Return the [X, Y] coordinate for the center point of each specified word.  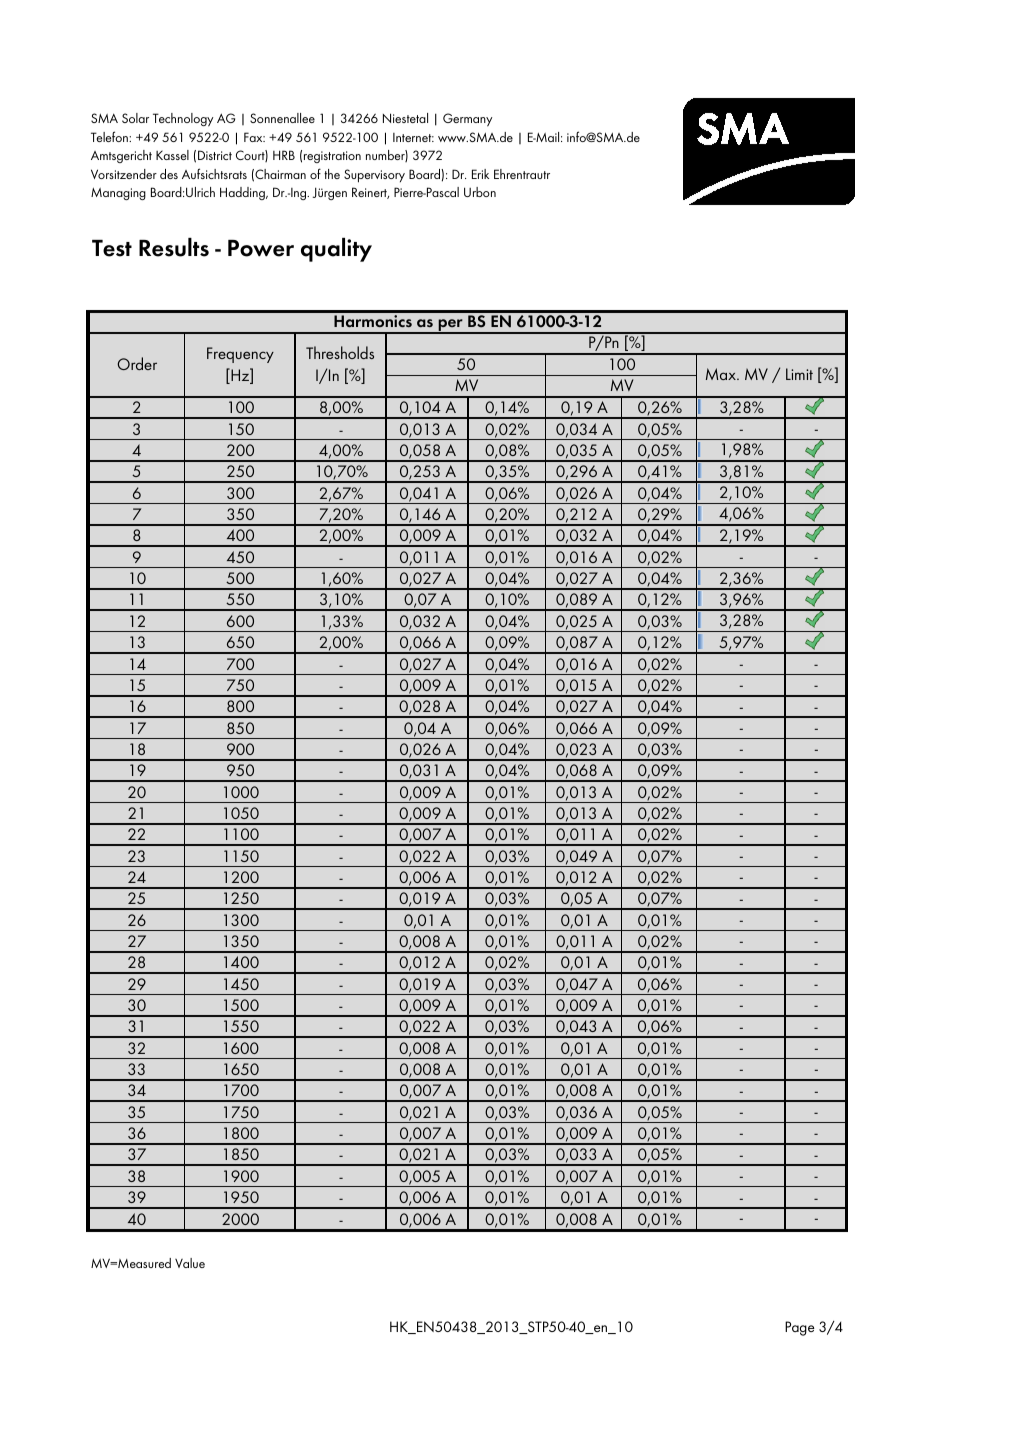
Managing [118, 194]
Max [722, 374]
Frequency [240, 355]
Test [112, 248]
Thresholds [340, 352]
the [332, 174]
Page [800, 1328]
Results [174, 247]
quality [336, 250]
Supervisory [374, 176]
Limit [799, 374]
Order [137, 363]
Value [190, 1263]
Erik [480, 174]
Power [261, 248]
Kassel [172, 155]
